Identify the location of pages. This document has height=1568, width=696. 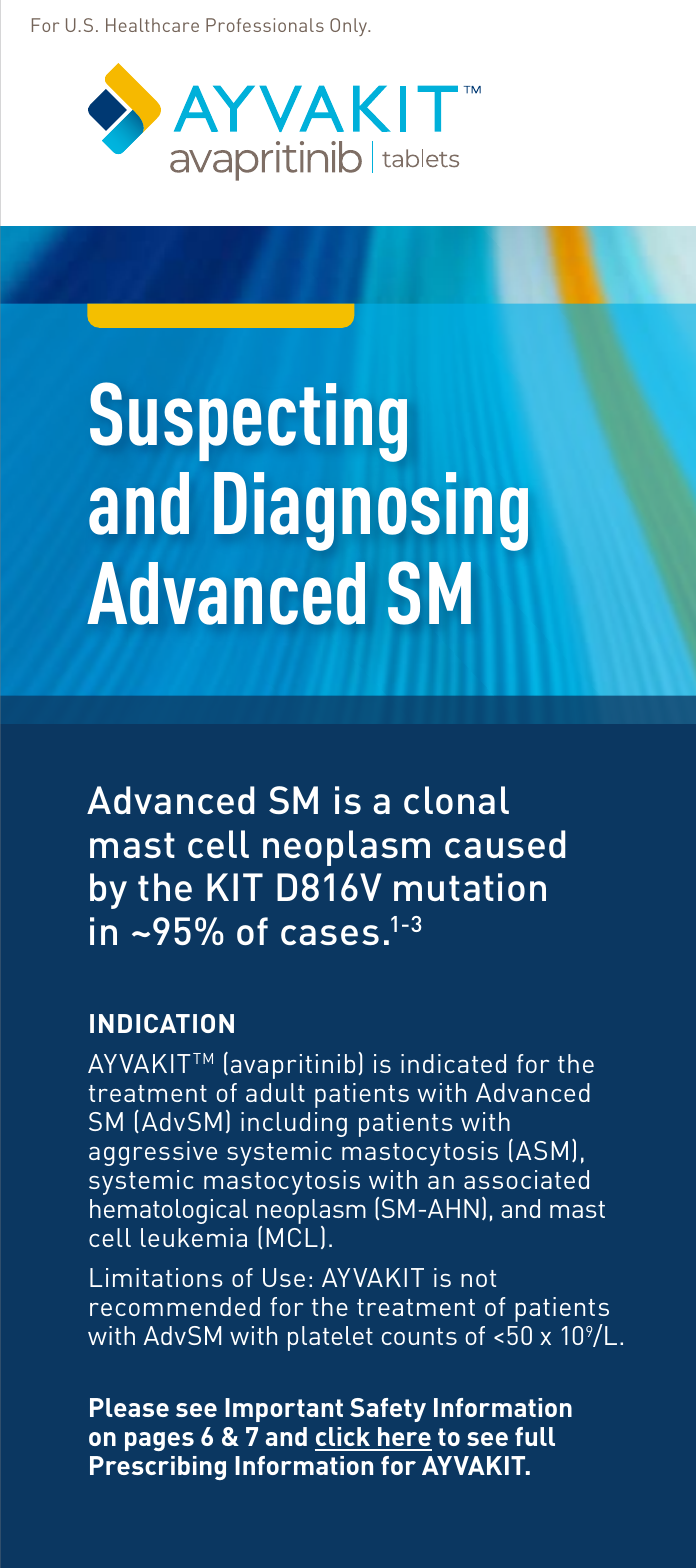
(159, 1441).
